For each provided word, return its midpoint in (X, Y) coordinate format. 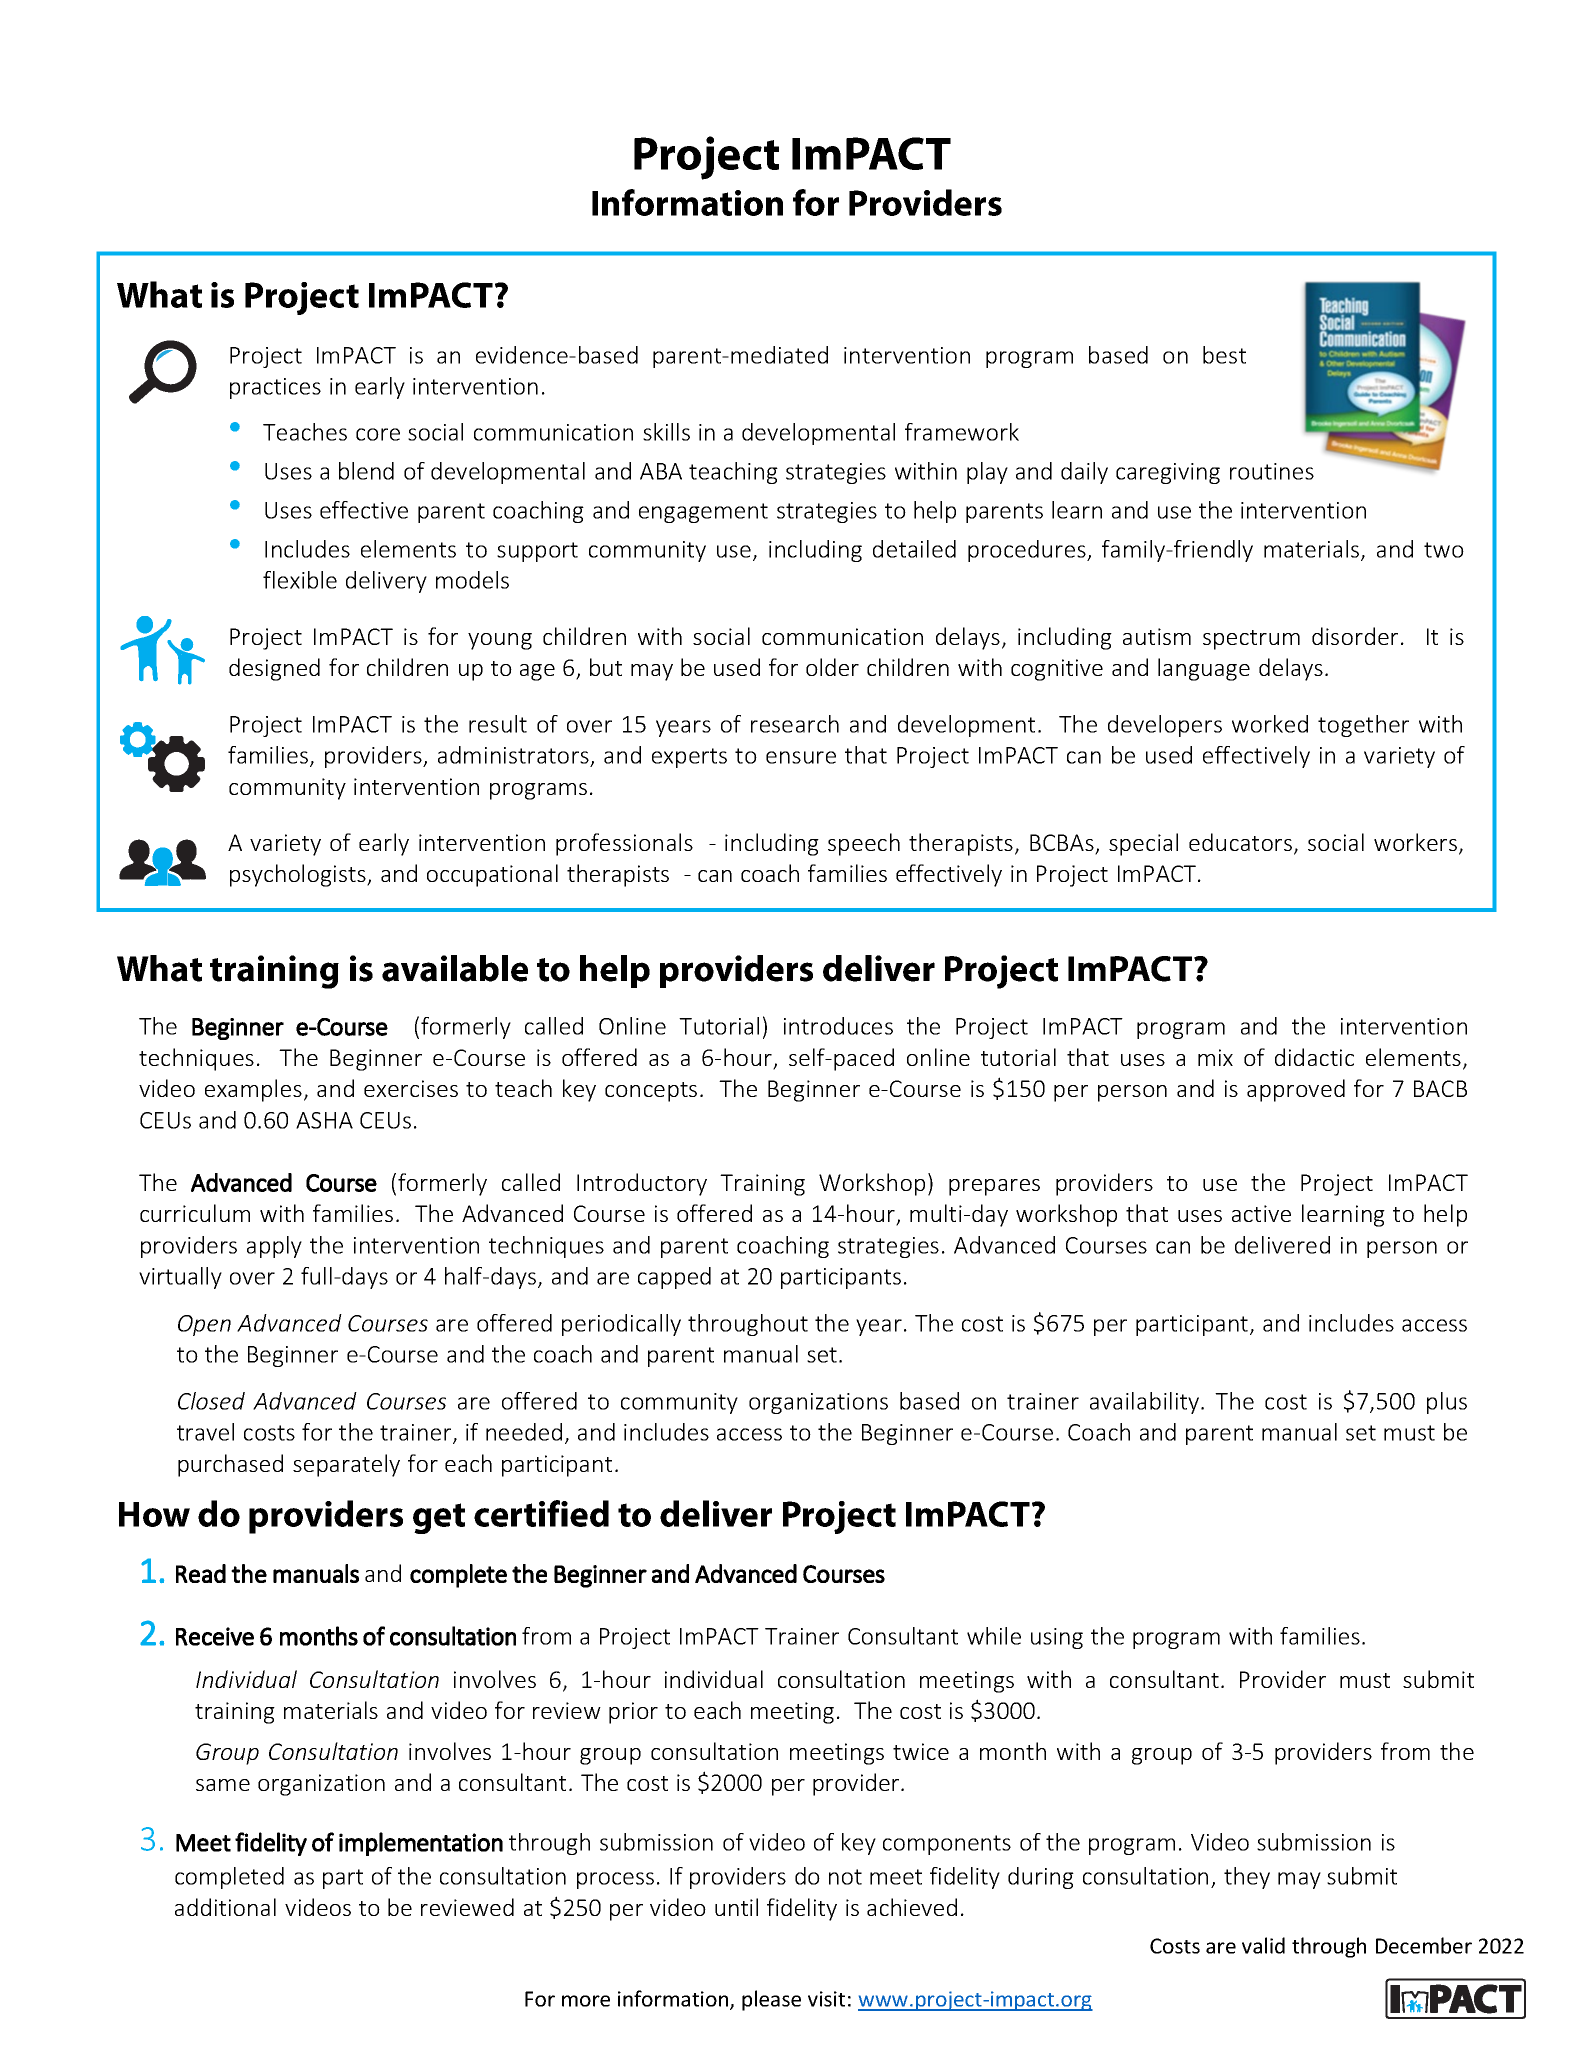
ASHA (324, 1120)
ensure (801, 757)
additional (225, 1907)
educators (1240, 842)
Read (201, 1573)
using (1057, 1638)
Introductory (642, 1184)
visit (826, 1999)
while (994, 1636)
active (1261, 1213)
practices (275, 388)
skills (666, 432)
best (1224, 355)
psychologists (299, 875)
